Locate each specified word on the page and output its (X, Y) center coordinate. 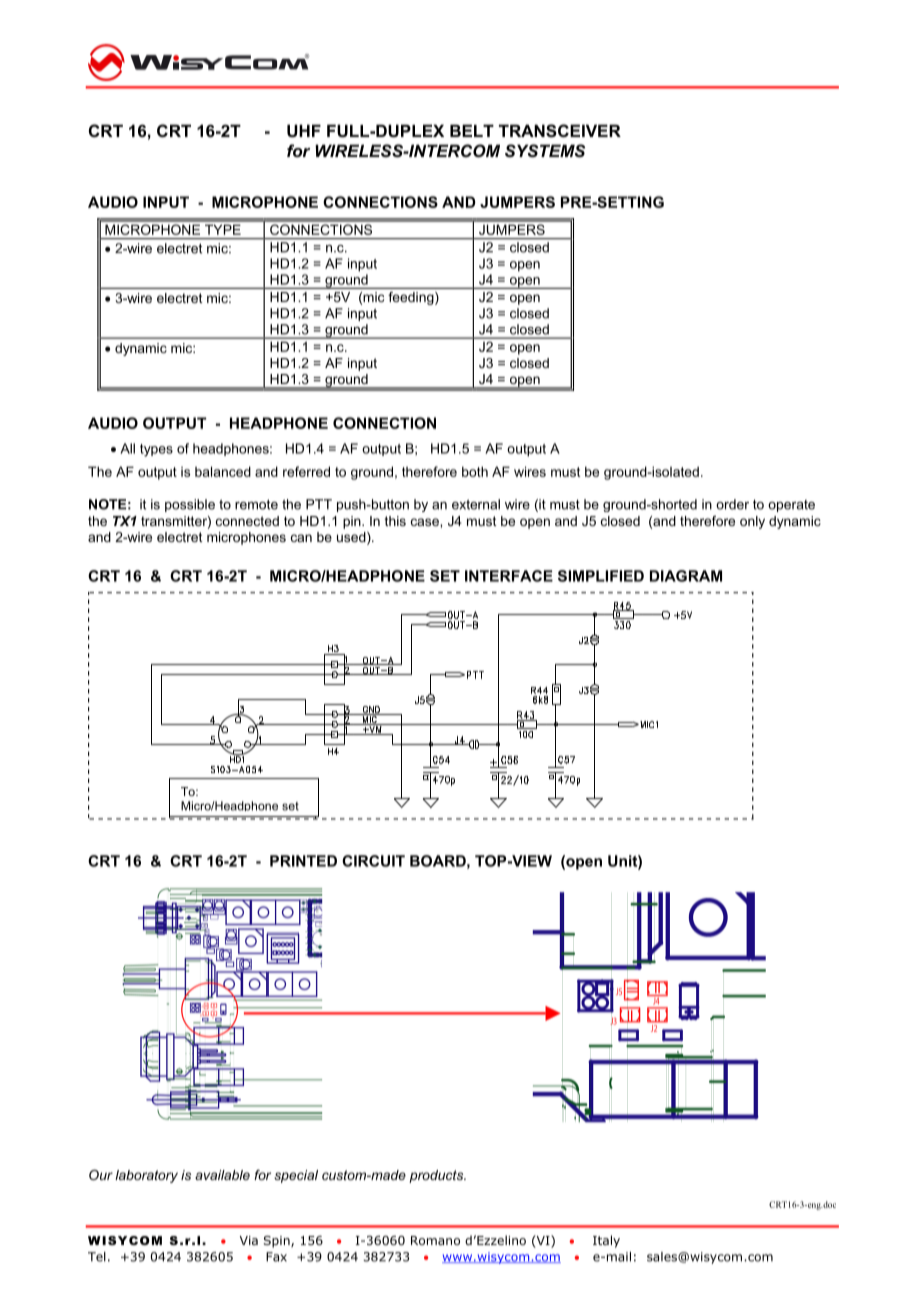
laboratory (146, 1176)
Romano (435, 1240)
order (732, 504)
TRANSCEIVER (560, 131)
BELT (472, 130)
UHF (304, 130)
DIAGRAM (686, 576)
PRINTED (303, 861)
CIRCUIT (373, 861)
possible (190, 505)
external (476, 504)
